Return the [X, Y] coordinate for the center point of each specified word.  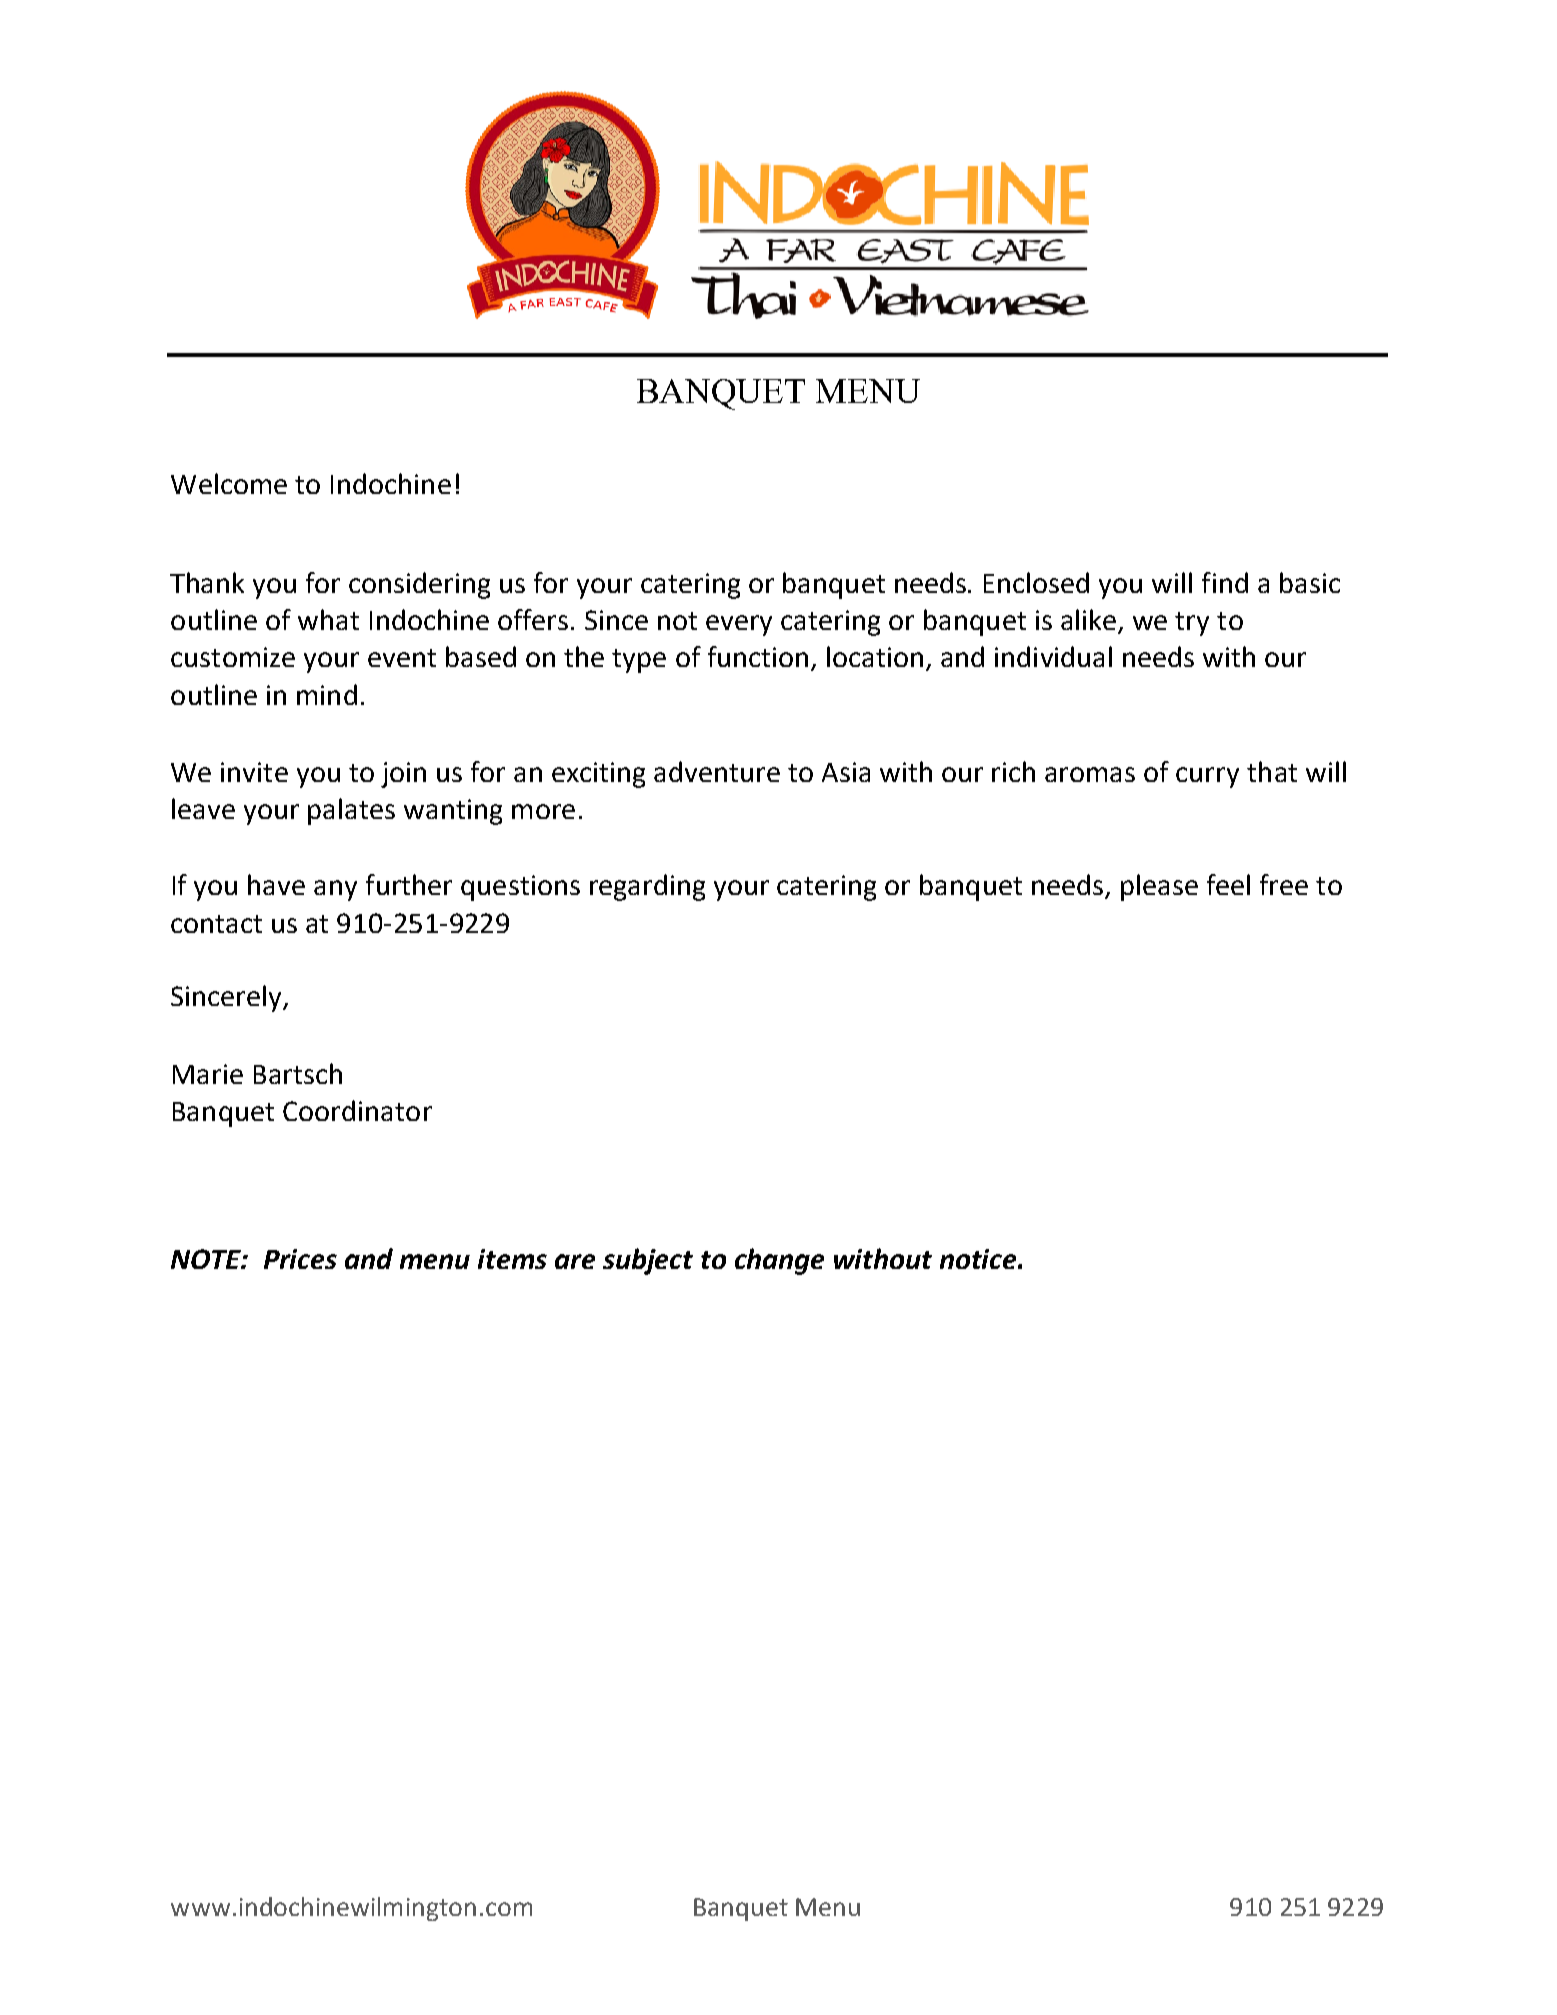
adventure [717, 771]
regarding [647, 887]
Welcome [229, 483]
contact [216, 924]
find [1225, 582]
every [739, 625]
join [403, 775]
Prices [300, 1259]
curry [1207, 777]
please [1159, 887]
